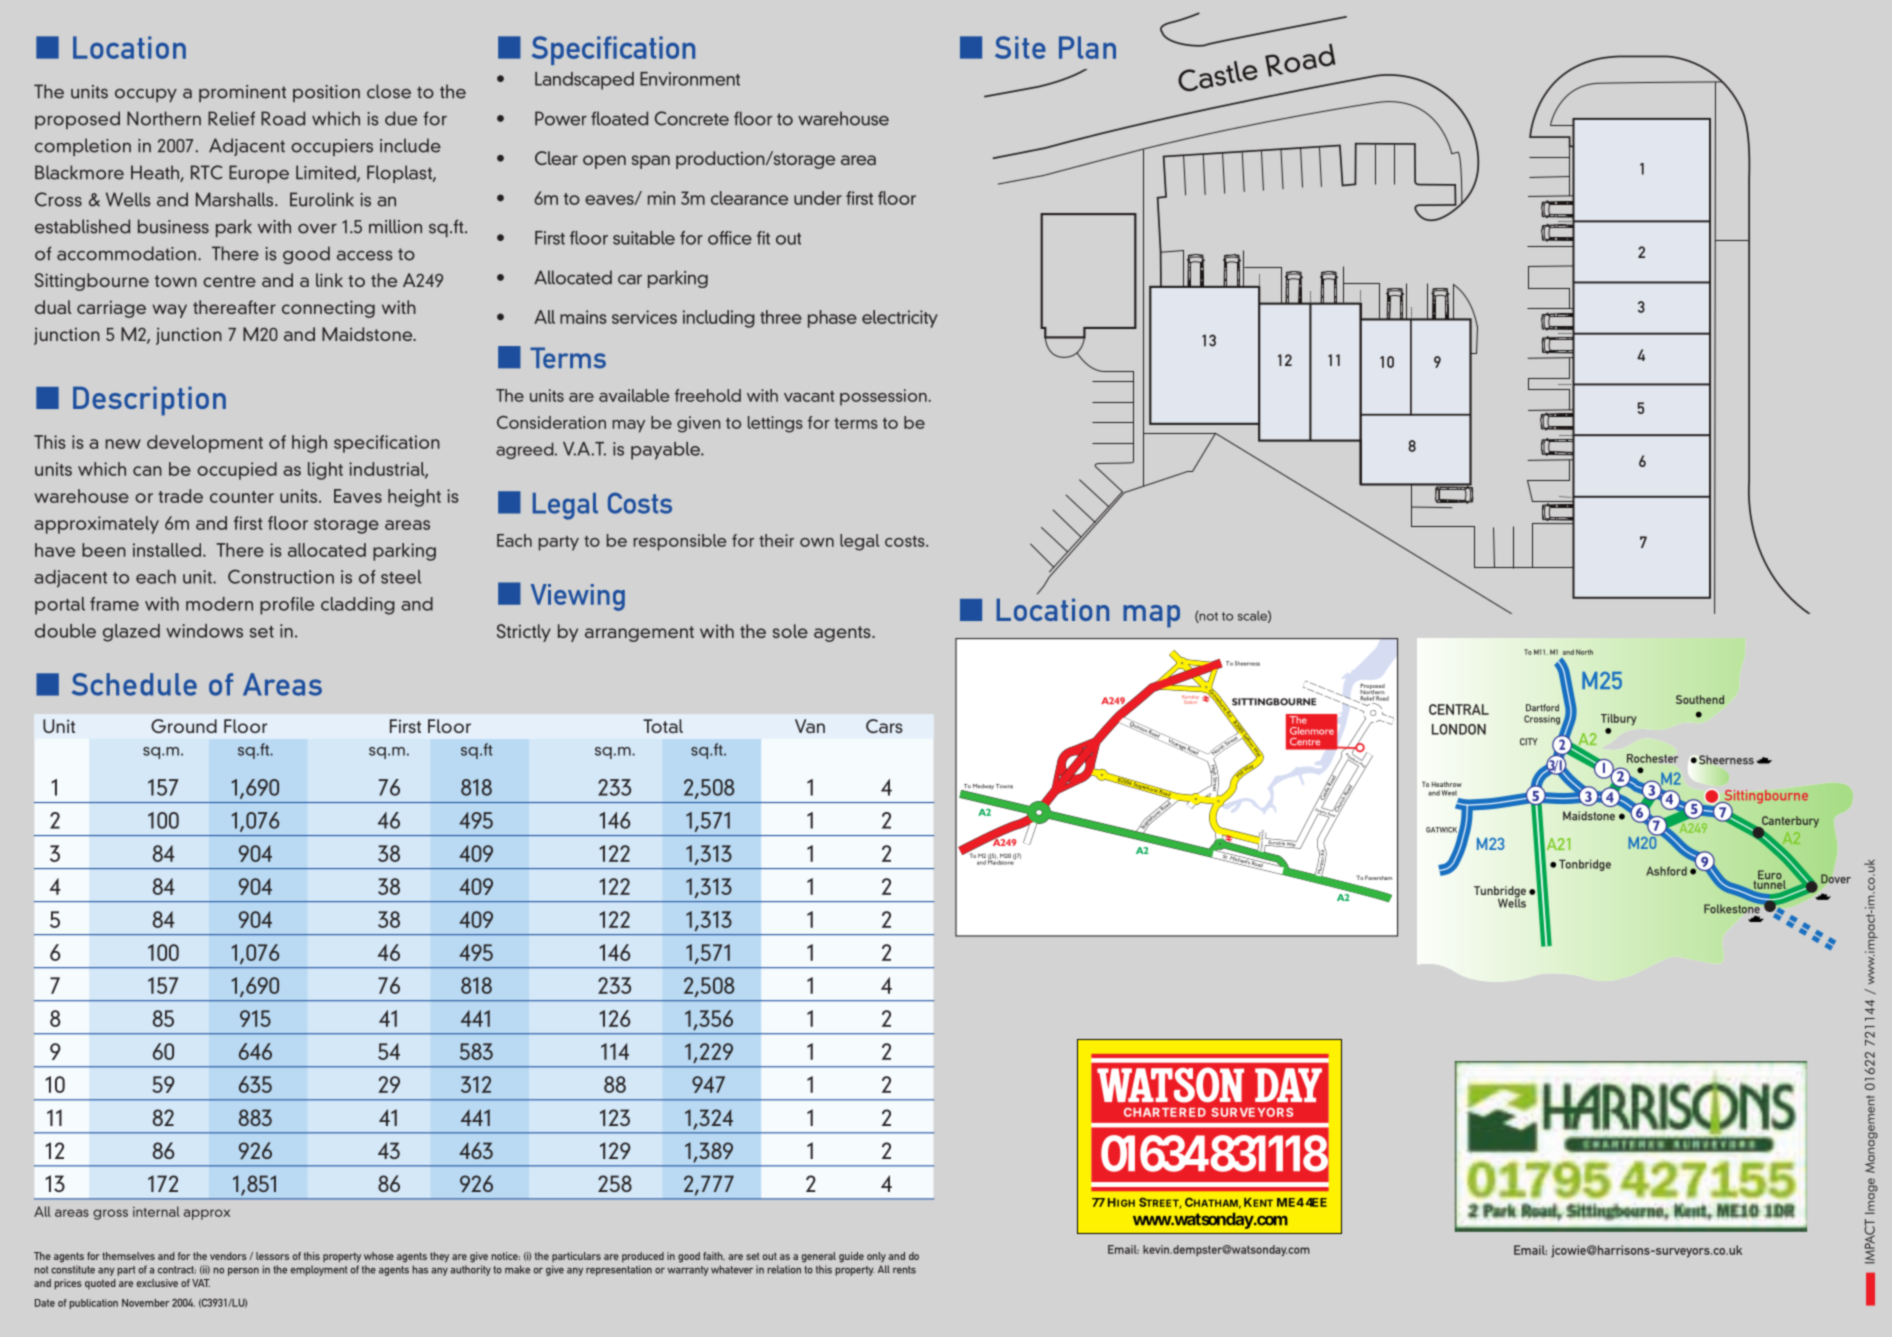 This page has height=1337, width=1892. Describe the element at coordinates (243, 1272) in the page. I see `person` at that location.
